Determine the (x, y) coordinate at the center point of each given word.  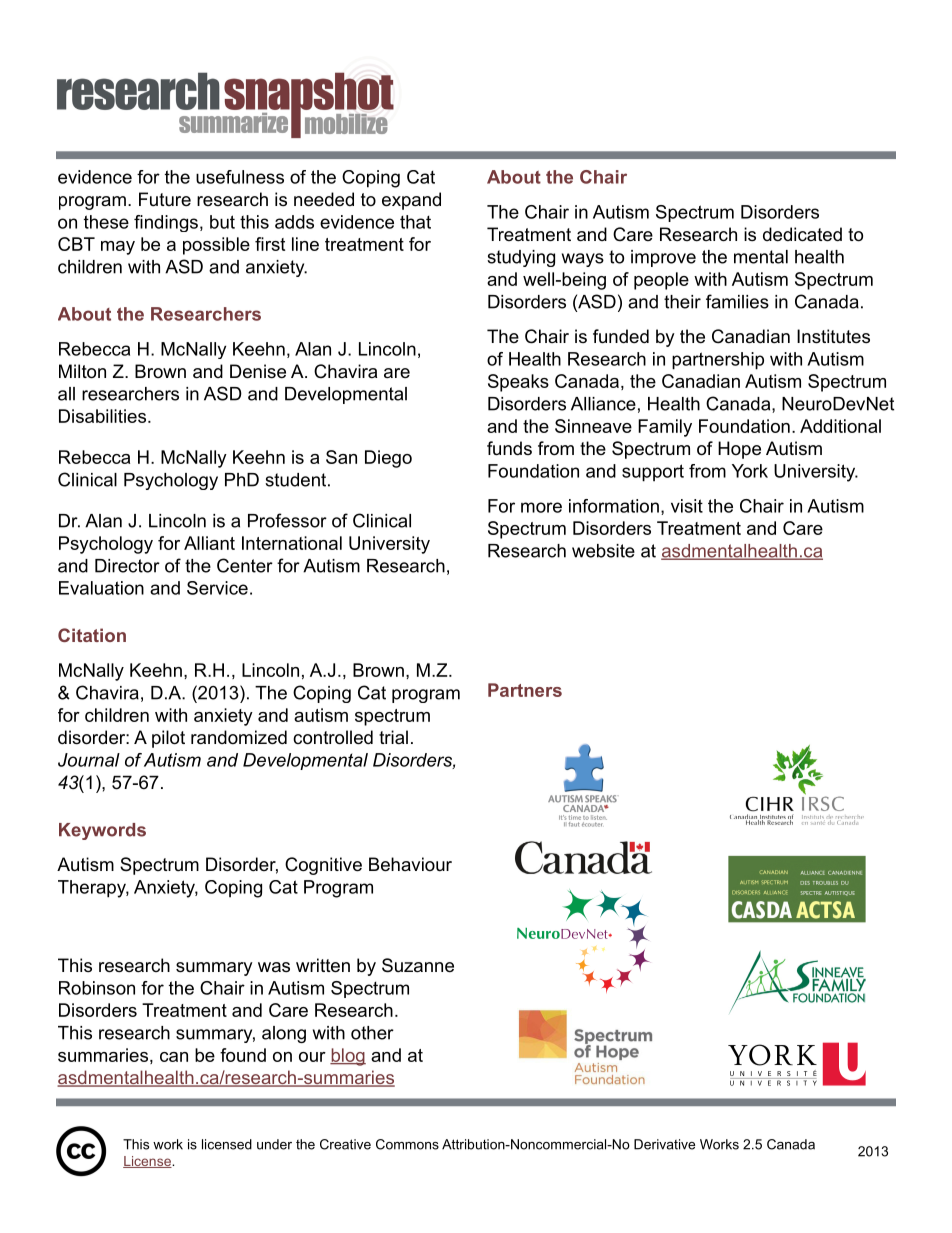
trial (393, 737)
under (274, 1144)
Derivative (664, 1144)
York (750, 471)
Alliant (209, 543)
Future (165, 199)
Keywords (102, 831)
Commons (407, 1144)
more (541, 507)
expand (411, 201)
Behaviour (410, 864)
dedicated (802, 234)
